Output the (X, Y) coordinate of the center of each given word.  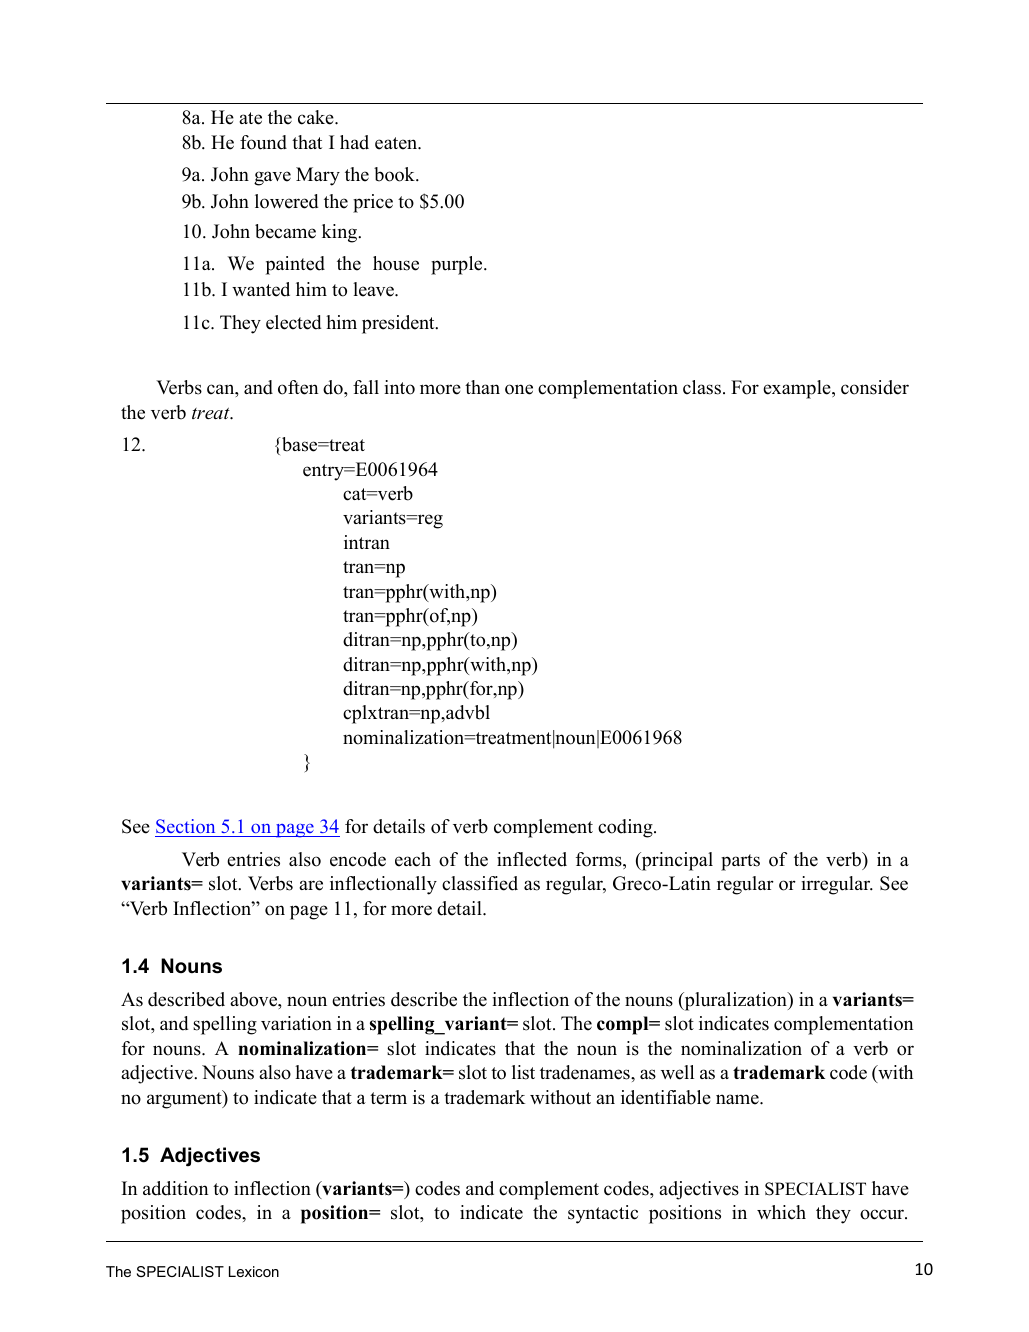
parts (740, 862)
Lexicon (254, 1271)
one (519, 389)
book (395, 174)
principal (676, 861)
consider (875, 387)
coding (626, 828)
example (798, 389)
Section (185, 826)
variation (296, 1023)
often (298, 387)
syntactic (603, 1214)
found (263, 142)
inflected (532, 859)
